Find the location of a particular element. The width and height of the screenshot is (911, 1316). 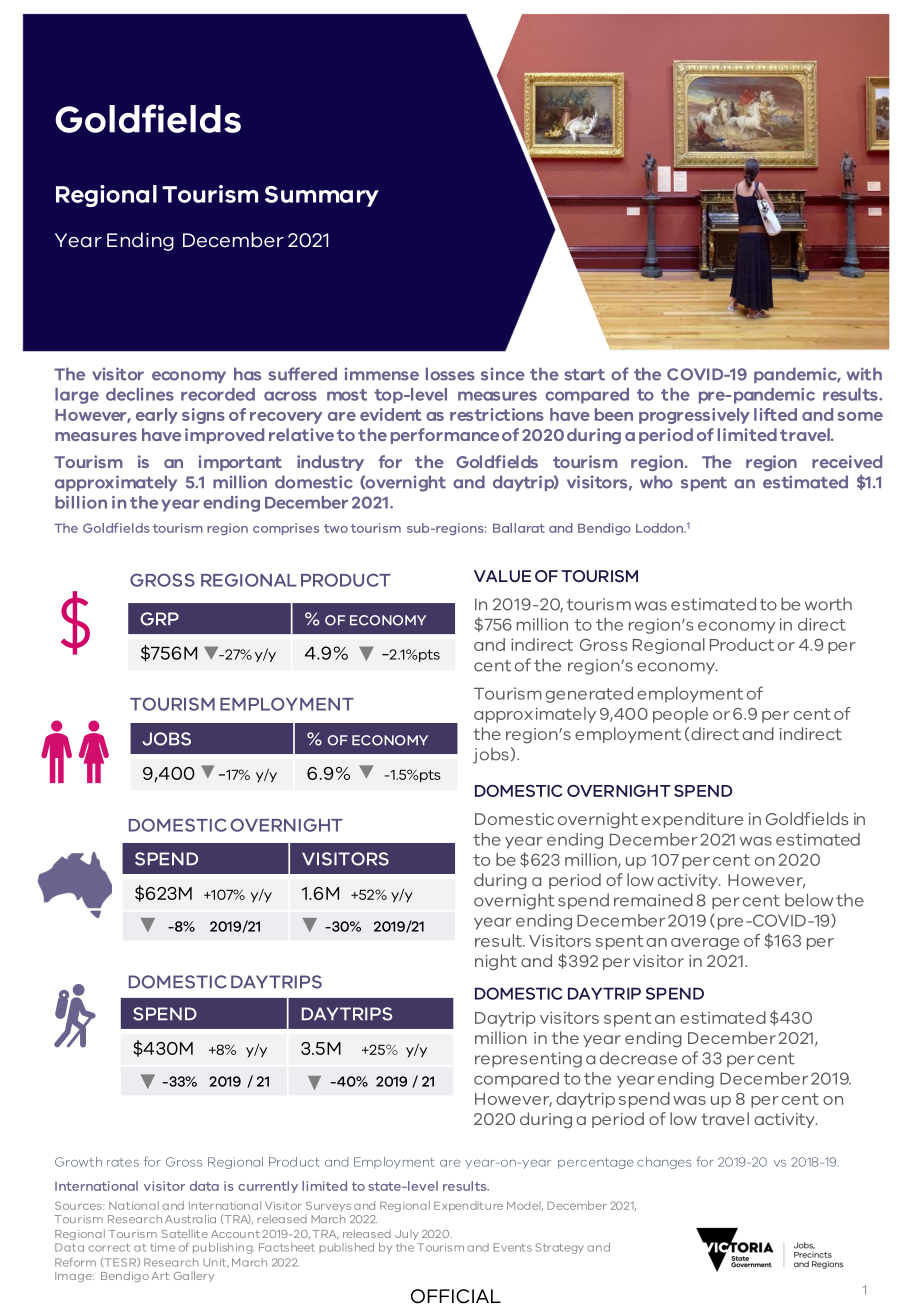

with is located at coordinates (864, 374).
